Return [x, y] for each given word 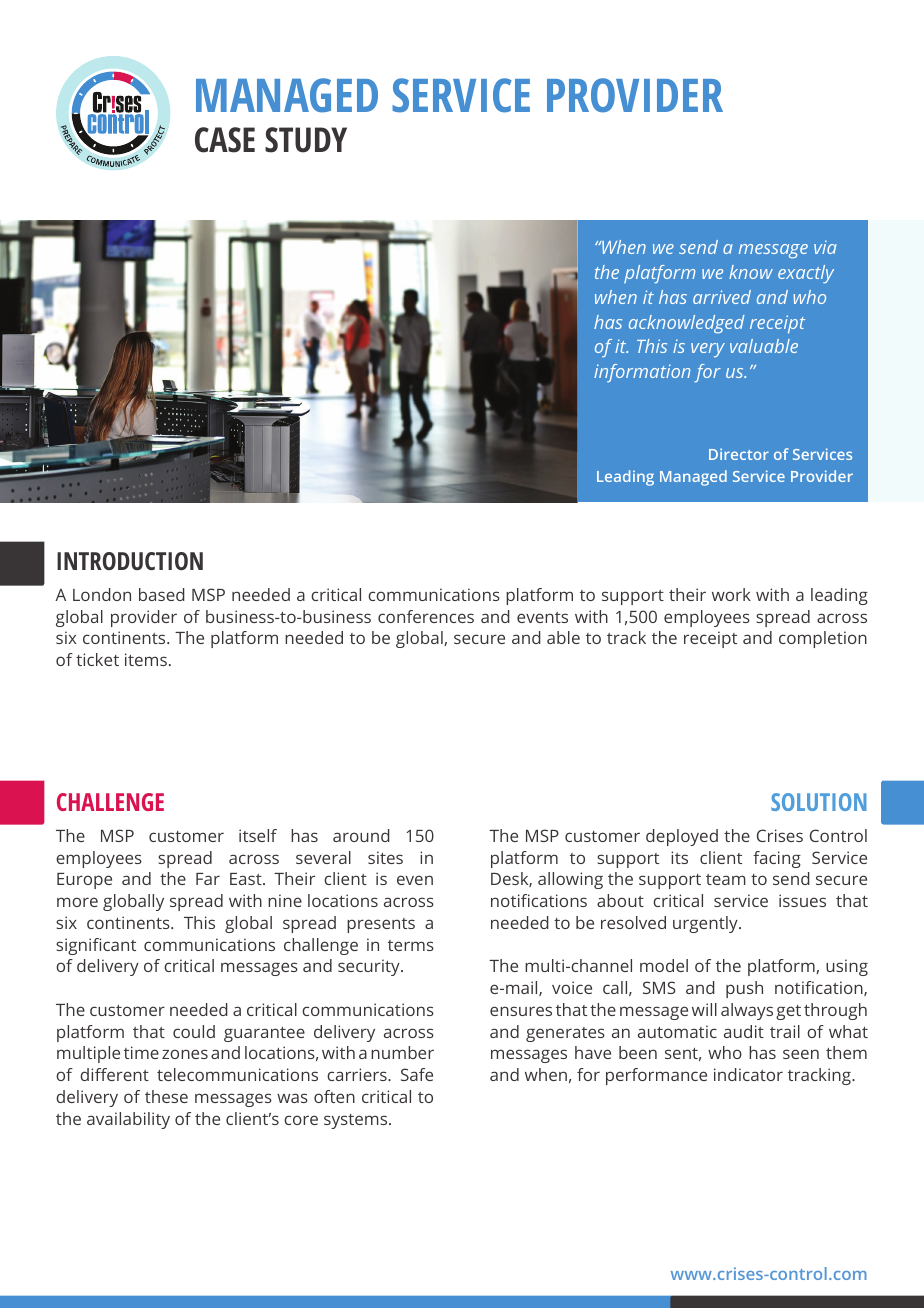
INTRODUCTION [130, 561]
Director [739, 454]
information [642, 373]
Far [208, 879]
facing [777, 859]
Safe [417, 1074]
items [146, 659]
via [825, 247]
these [166, 1096]
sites [385, 857]
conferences [426, 616]
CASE [225, 140]
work [731, 594]
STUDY [306, 140]
